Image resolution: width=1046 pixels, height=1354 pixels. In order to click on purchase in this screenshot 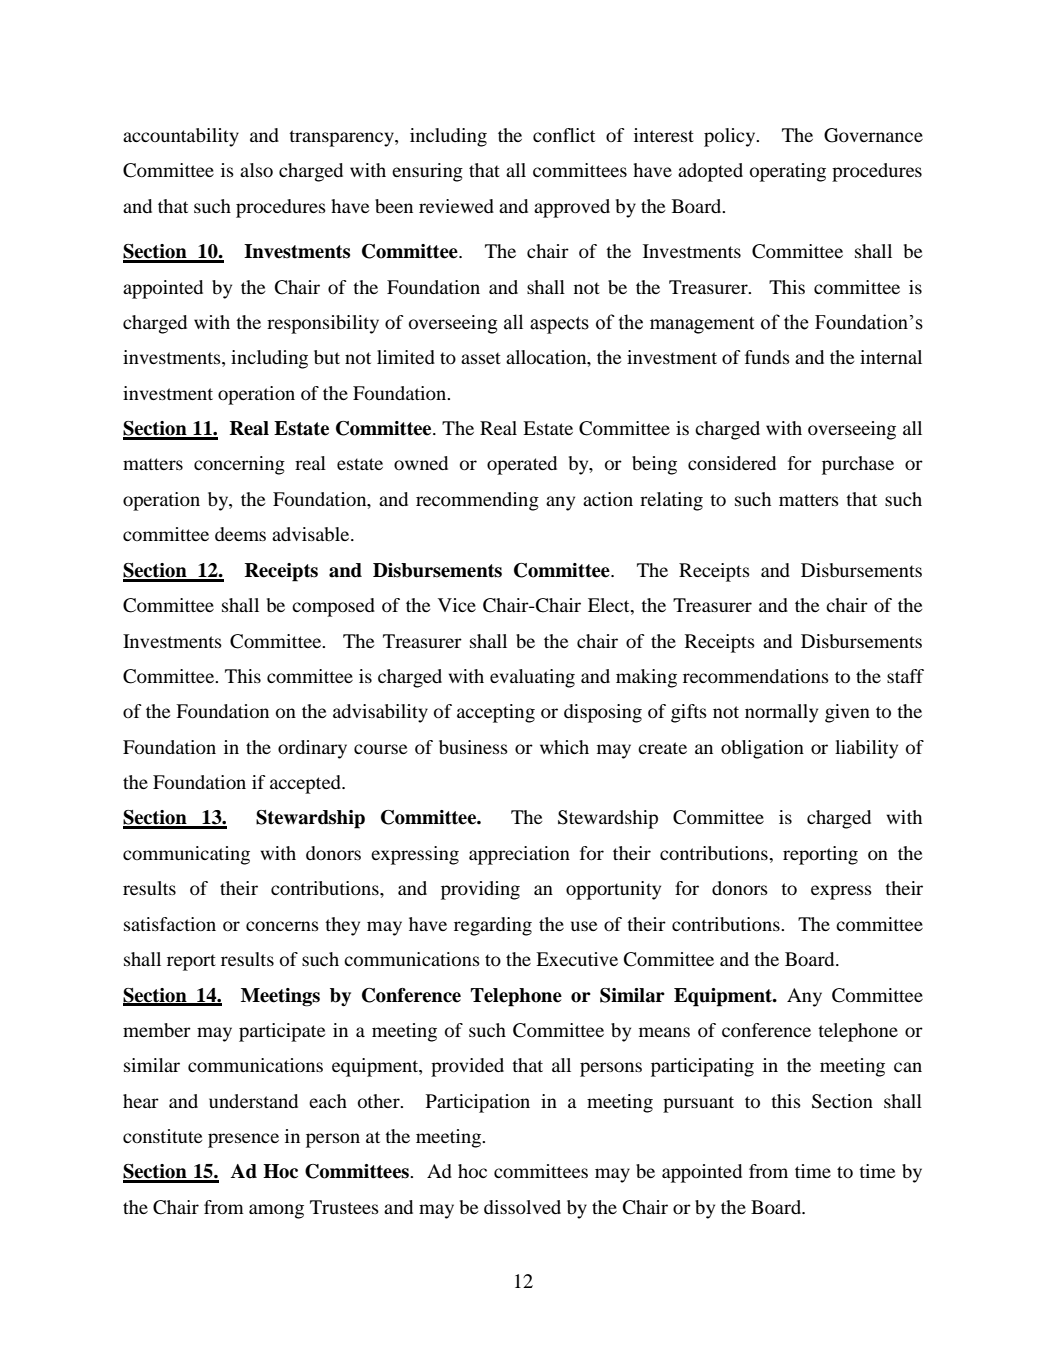, I will do `click(858, 465)`.
